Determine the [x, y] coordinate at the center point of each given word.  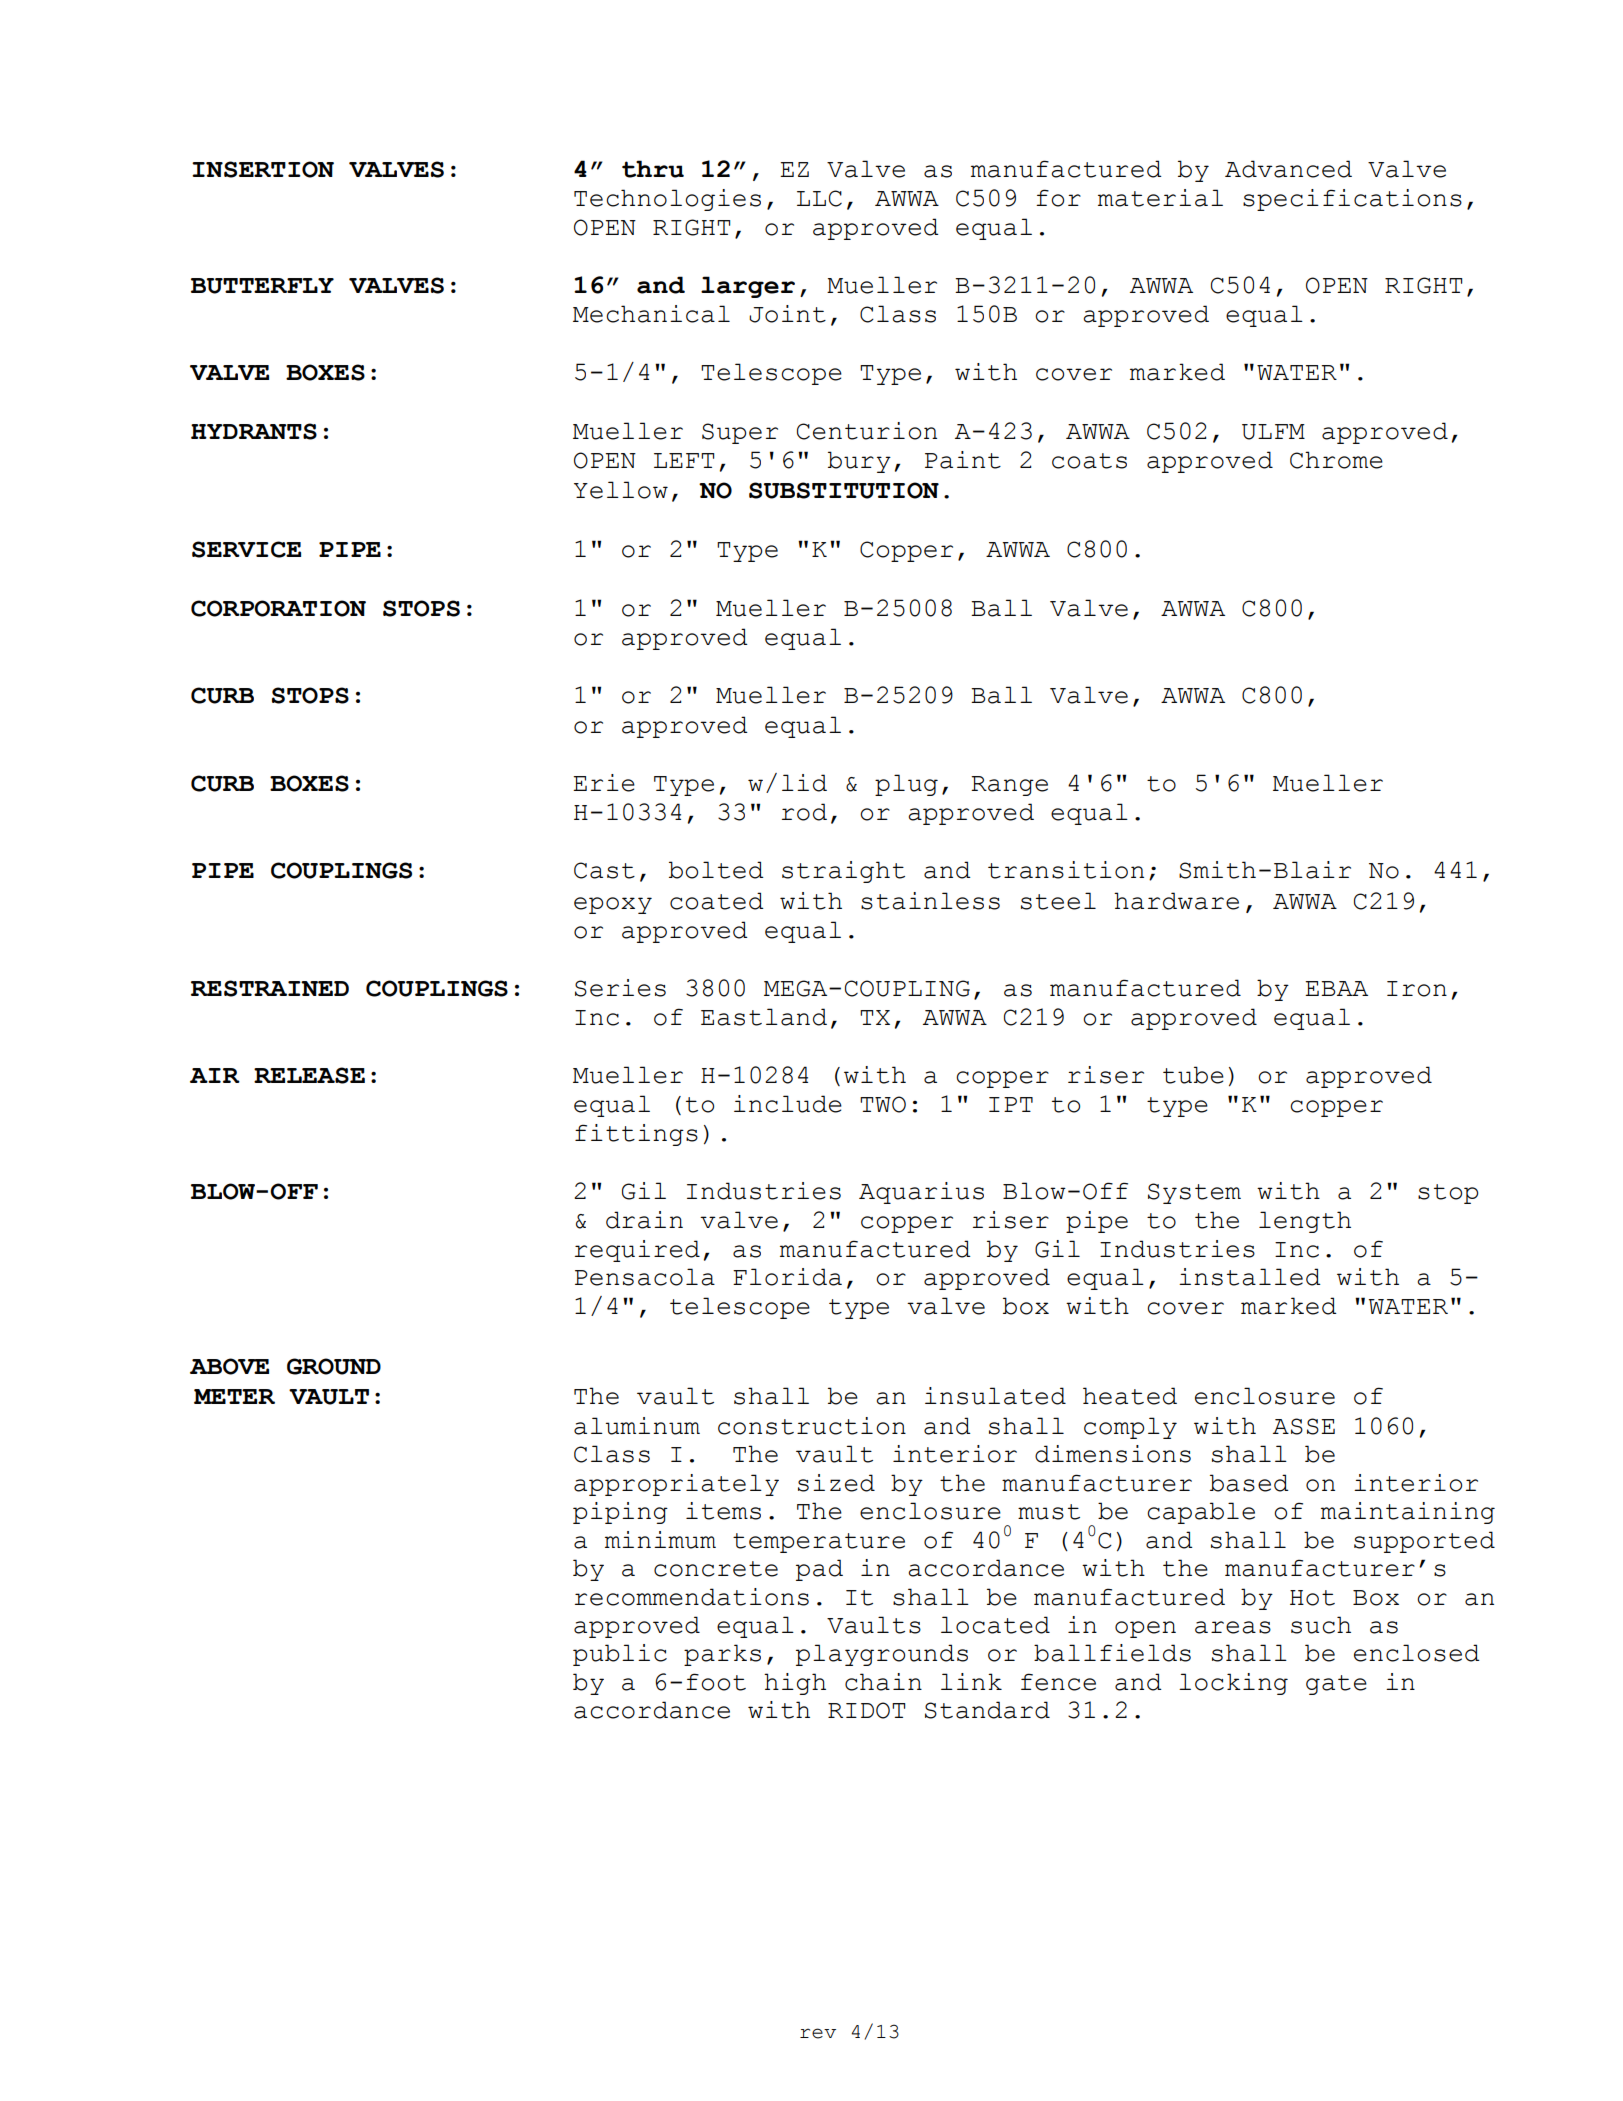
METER [234, 1396]
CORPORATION [278, 608]
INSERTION [263, 169]
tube [1193, 1075]
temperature [819, 1543]
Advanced [1288, 169]
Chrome [1336, 460]
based [1249, 1483]
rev [818, 2033]
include [788, 1104]
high [795, 1684]
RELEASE [309, 1075]
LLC [819, 198]
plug [906, 785]
